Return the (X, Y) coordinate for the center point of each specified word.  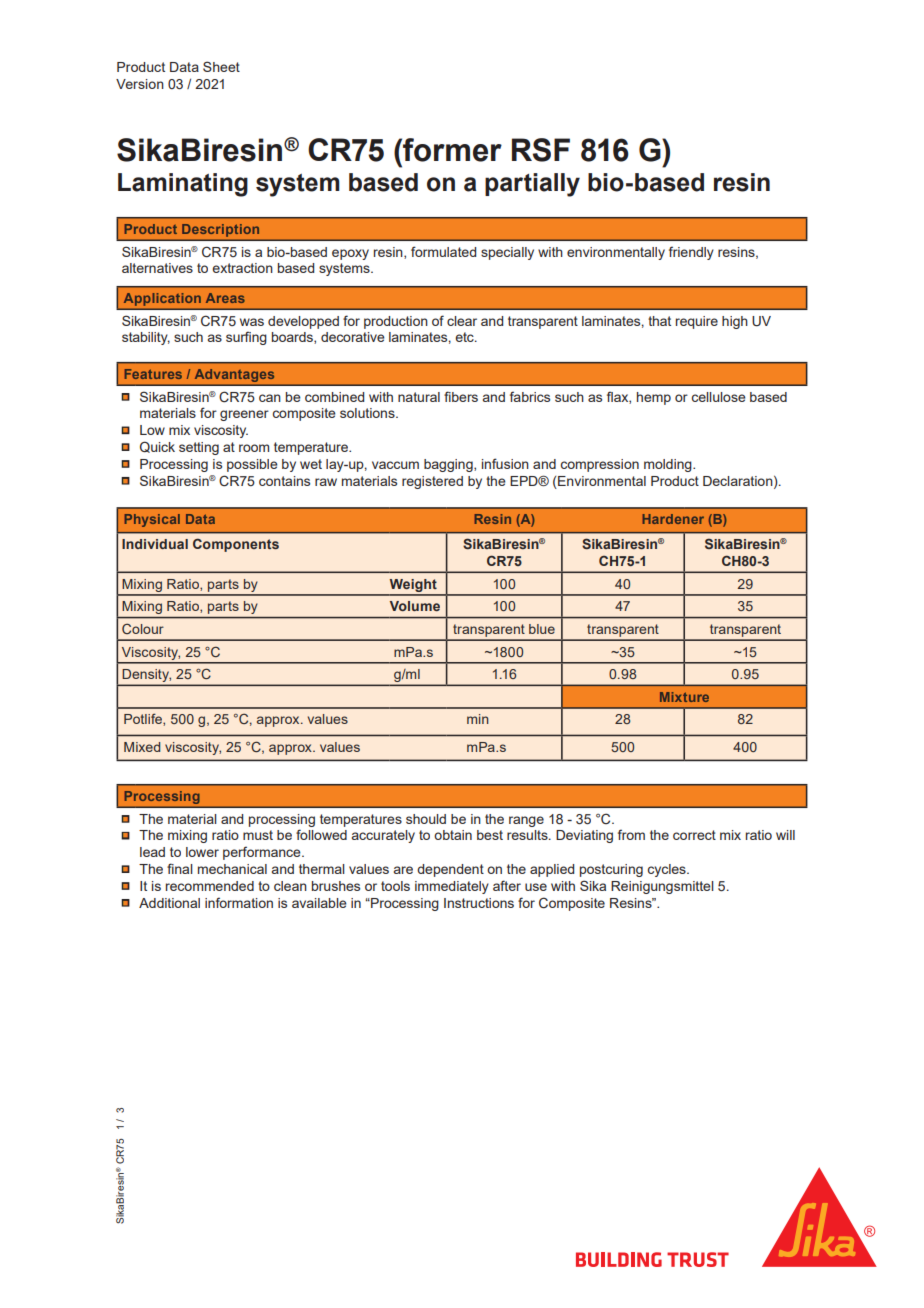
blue (542, 629)
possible (252, 465)
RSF (541, 150)
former (451, 150)
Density (146, 677)
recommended (210, 886)
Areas (225, 298)
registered (432, 482)
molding (669, 465)
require (697, 322)
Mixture (684, 697)
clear (462, 321)
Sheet (221, 66)
